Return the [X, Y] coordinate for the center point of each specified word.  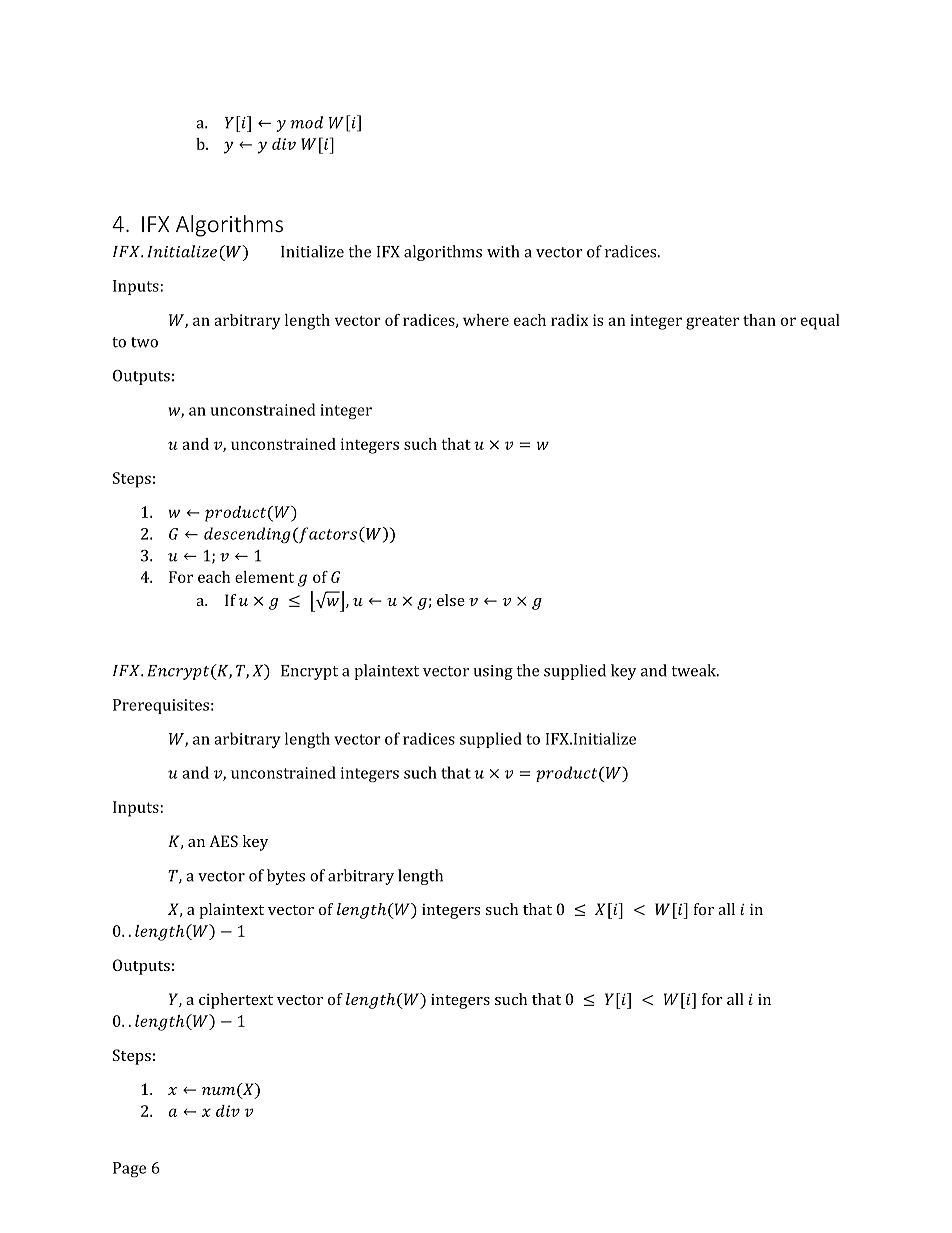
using [493, 672]
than [759, 320]
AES [223, 841]
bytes [286, 877]
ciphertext [236, 1001]
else [451, 600]
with [503, 251]
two [144, 342]
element [264, 577]
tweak [695, 670]
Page [129, 1169]
